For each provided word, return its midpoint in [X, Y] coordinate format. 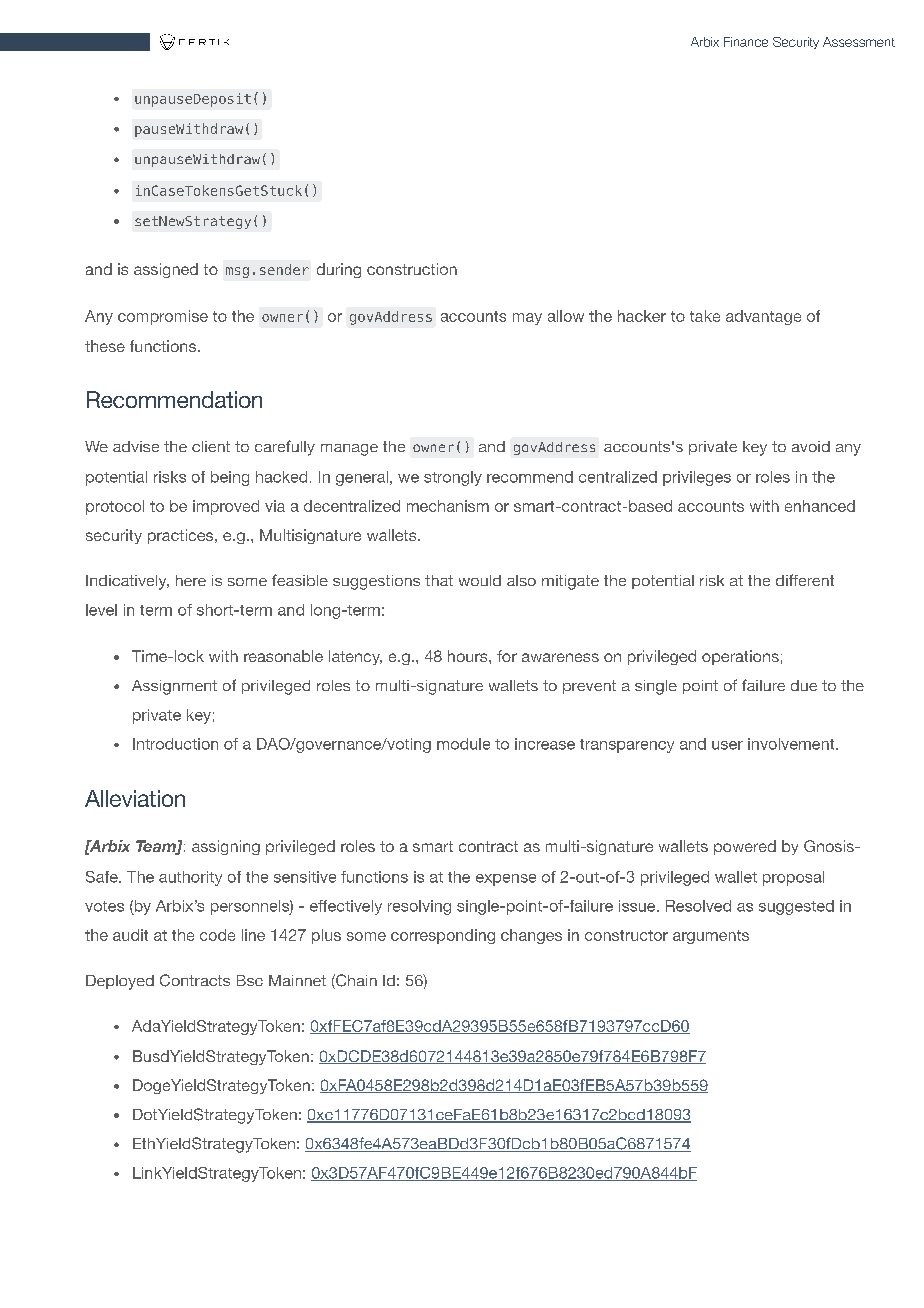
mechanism [448, 506]
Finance [746, 42]
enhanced [820, 506]
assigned [166, 270]
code [217, 935]
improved [226, 507]
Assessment [859, 42]
